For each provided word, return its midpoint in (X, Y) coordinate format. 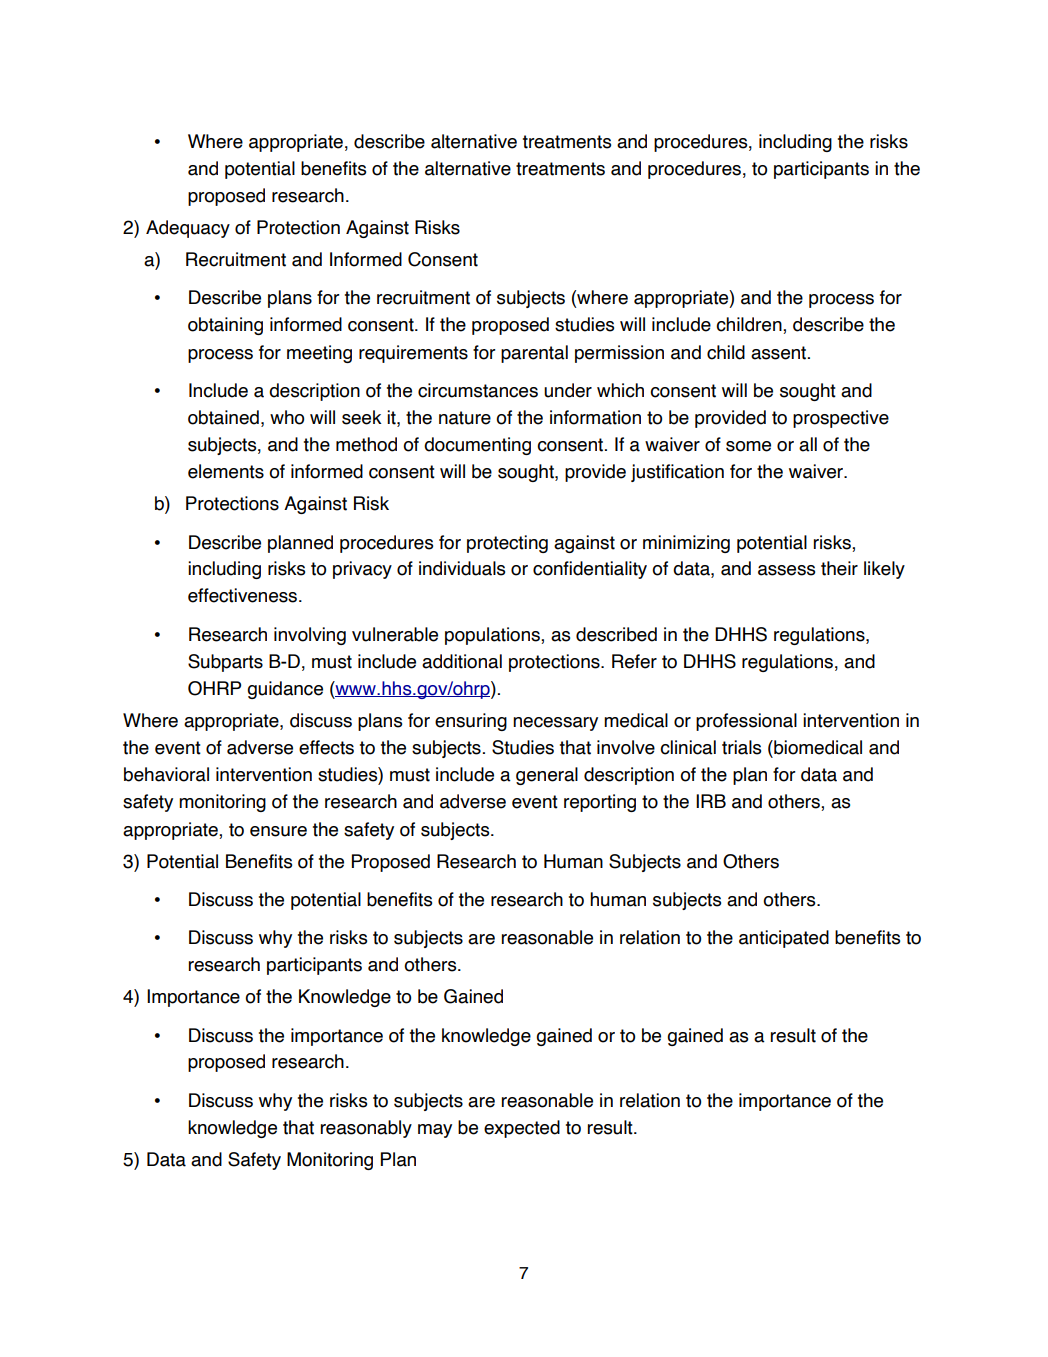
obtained (223, 417)
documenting (477, 446)
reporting (600, 803)
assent (780, 353)
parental (534, 354)
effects (326, 747)
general (547, 776)
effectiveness (244, 595)
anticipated (784, 939)
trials (741, 747)
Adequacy (188, 229)
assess (786, 570)
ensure (278, 831)
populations (493, 636)
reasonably (366, 1129)
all (808, 444)
